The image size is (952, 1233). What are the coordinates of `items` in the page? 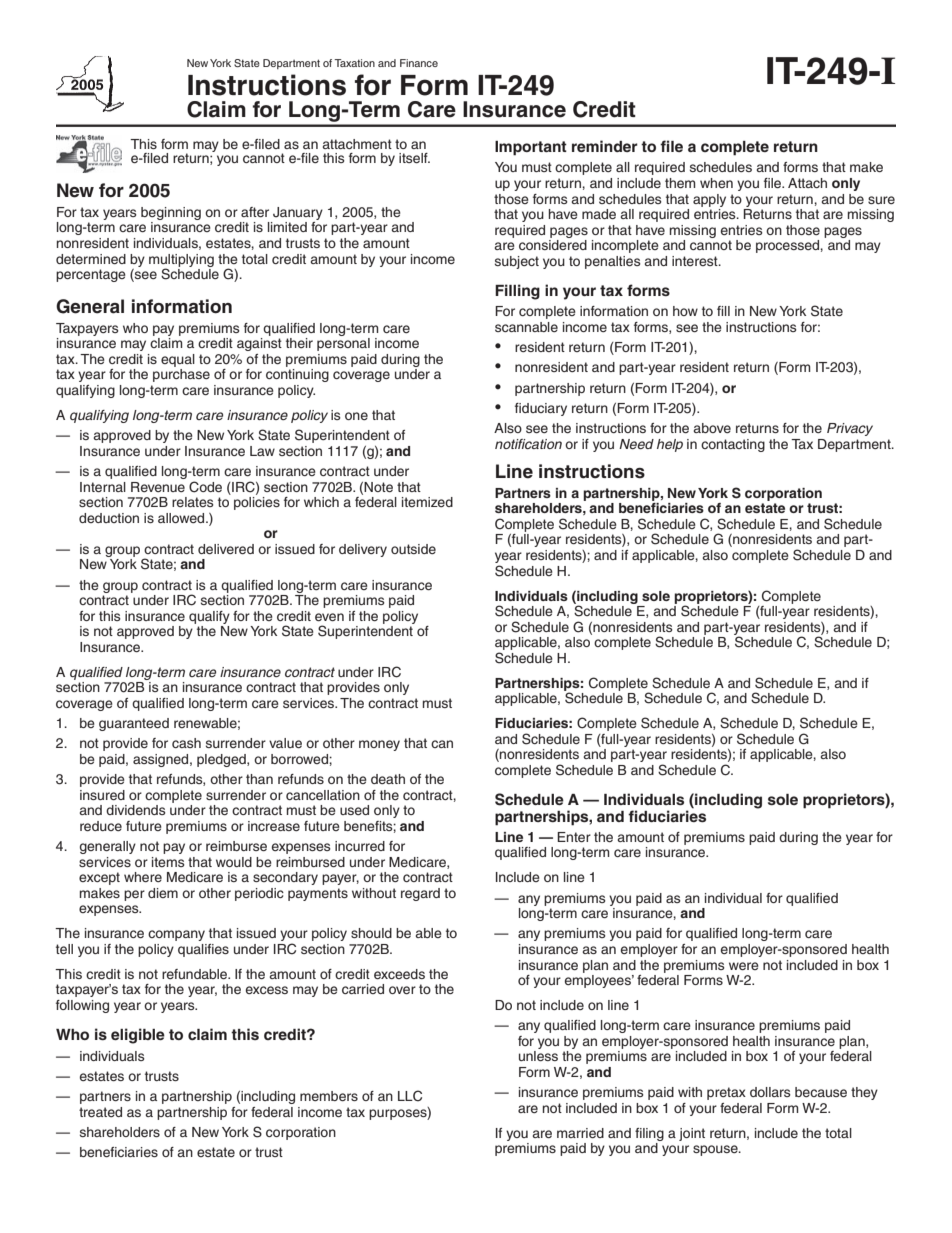 It's located at (168, 862).
